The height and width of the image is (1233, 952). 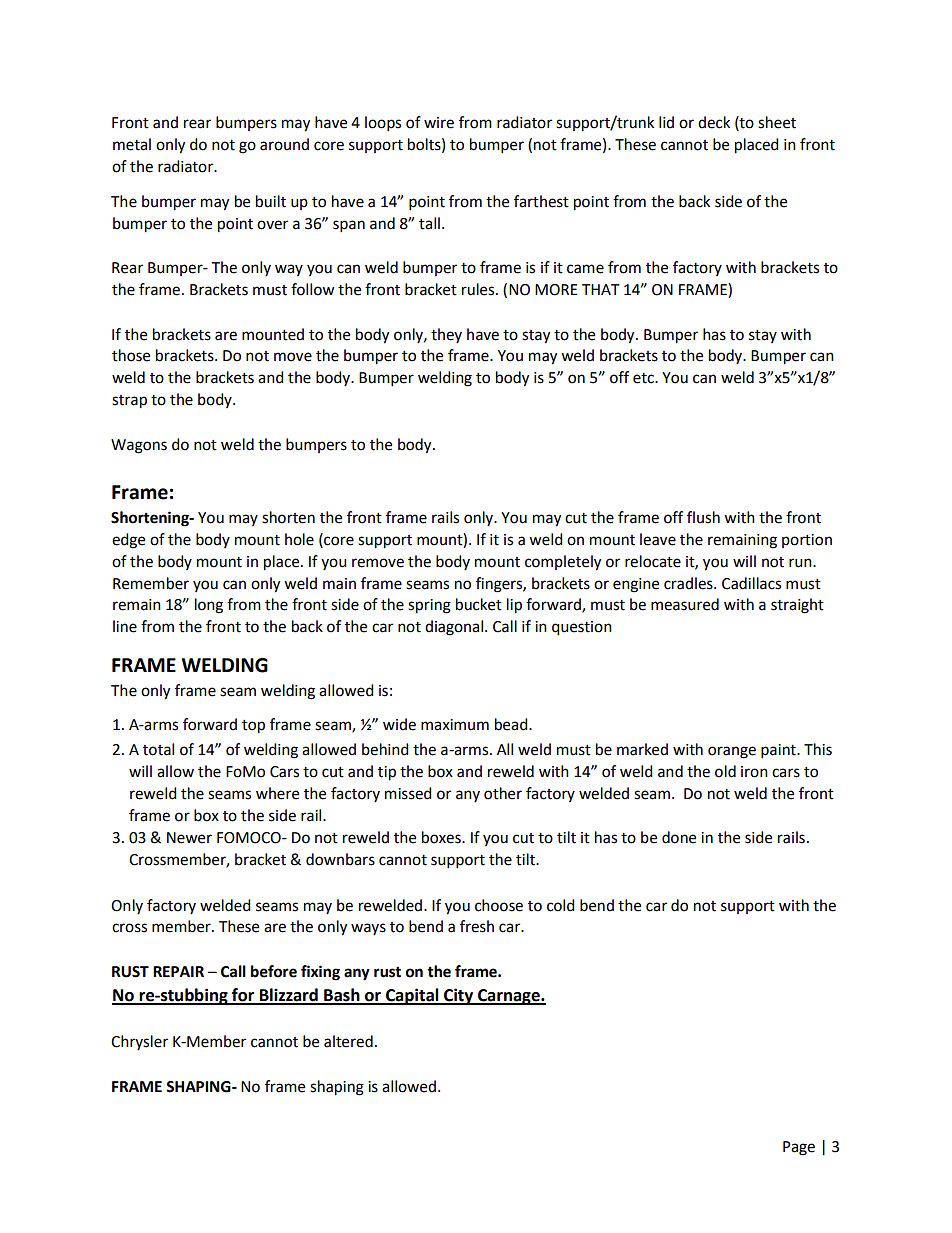 I want to click on Chrysler, so click(x=139, y=1042).
